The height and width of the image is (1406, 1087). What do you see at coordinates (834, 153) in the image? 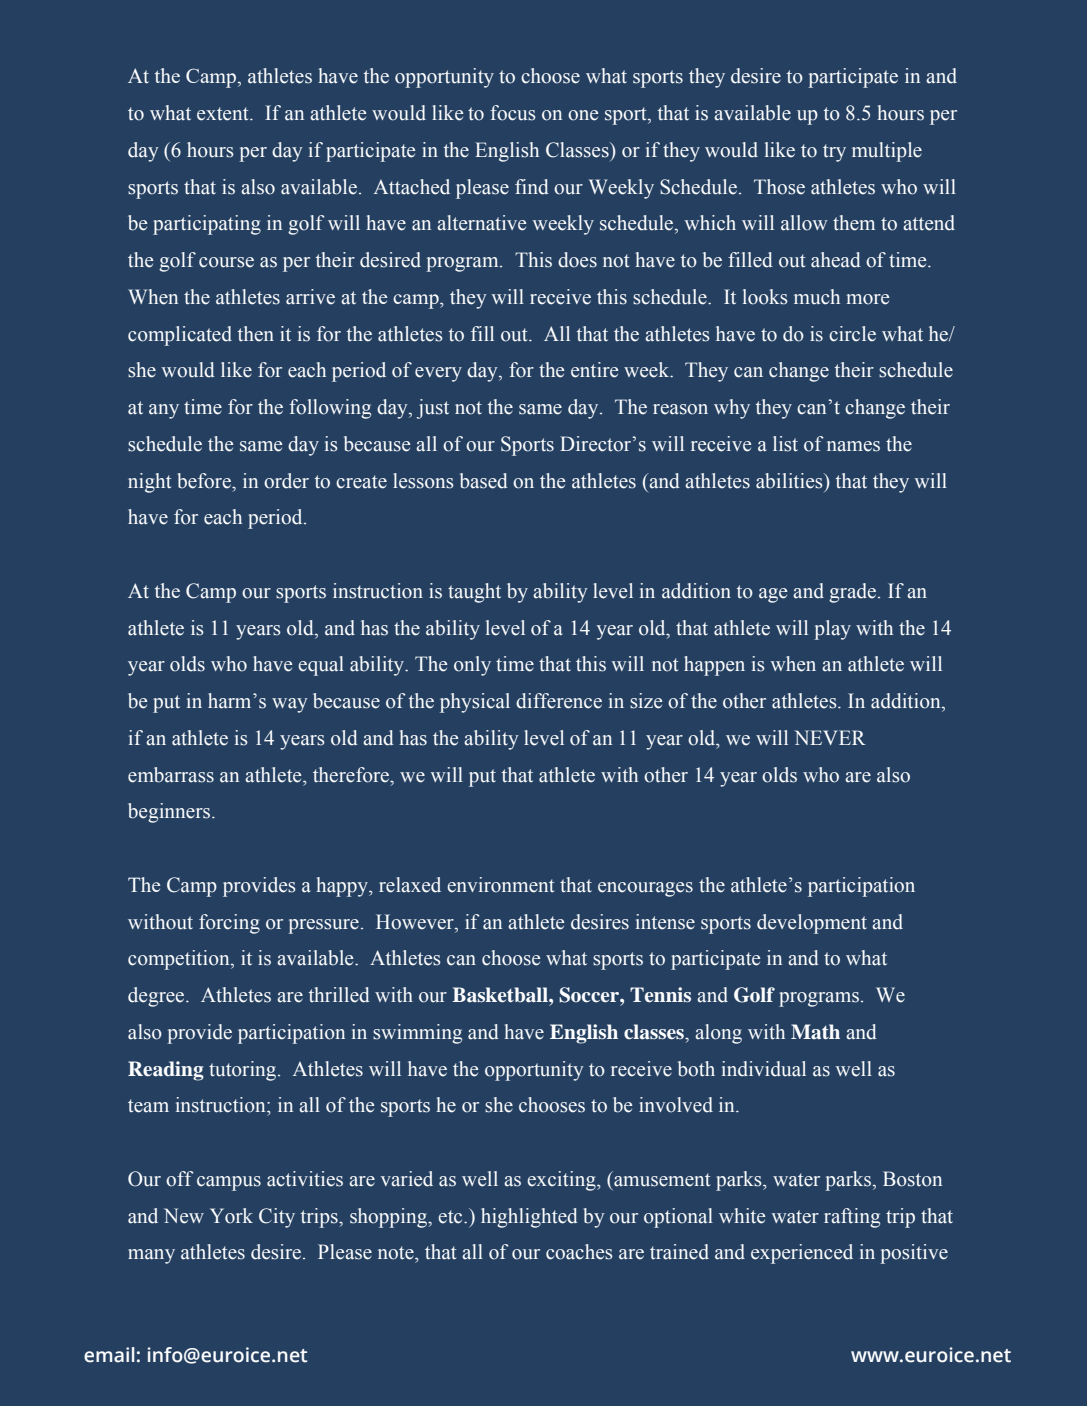
I see `try` at bounding box center [834, 153].
